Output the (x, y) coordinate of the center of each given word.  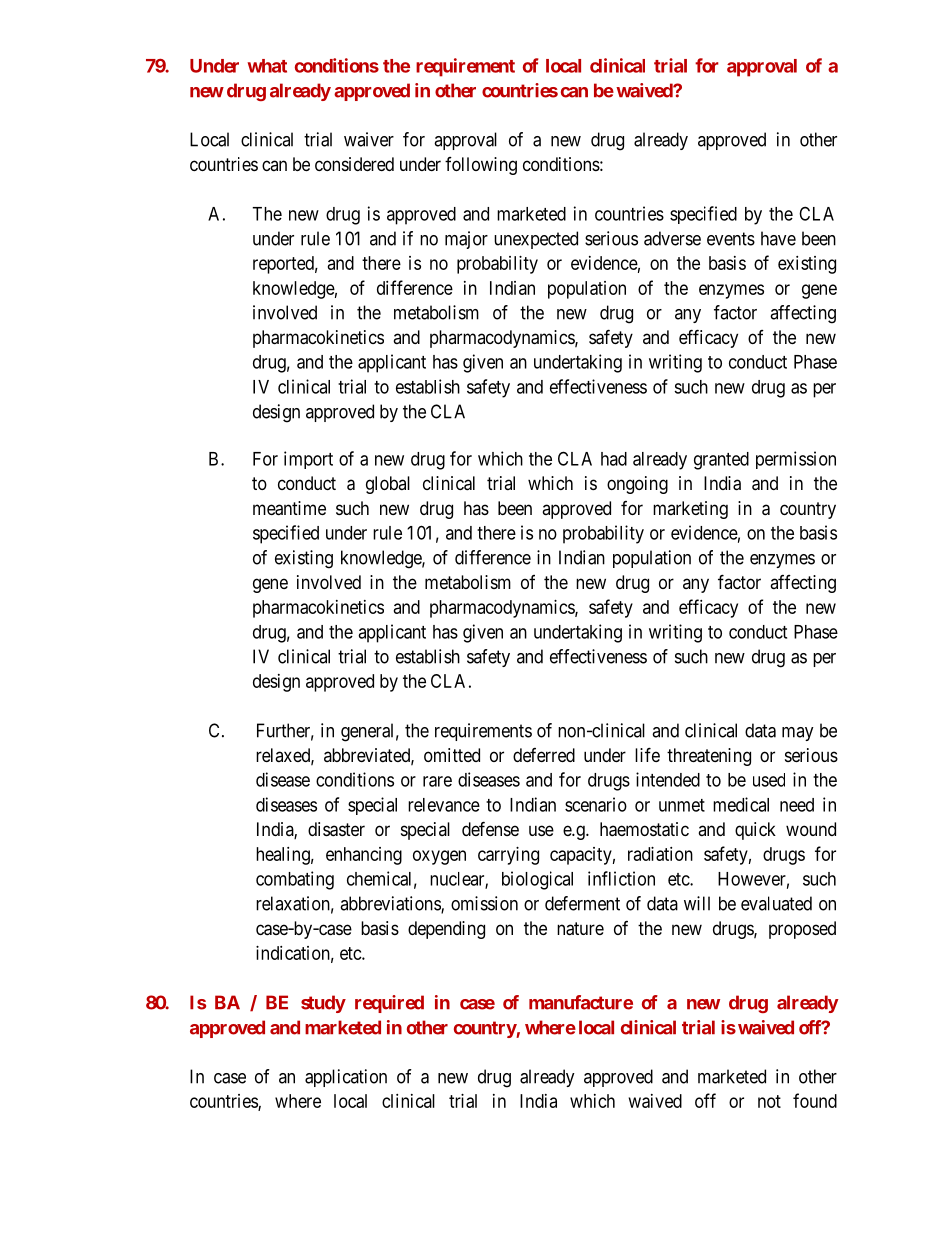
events (731, 239)
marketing (690, 510)
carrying (508, 856)
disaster (336, 829)
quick (755, 831)
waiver (369, 139)
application (346, 1078)
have (778, 238)
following (481, 166)
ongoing (637, 485)
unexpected (536, 240)
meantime (289, 508)
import (308, 460)
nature (580, 929)
